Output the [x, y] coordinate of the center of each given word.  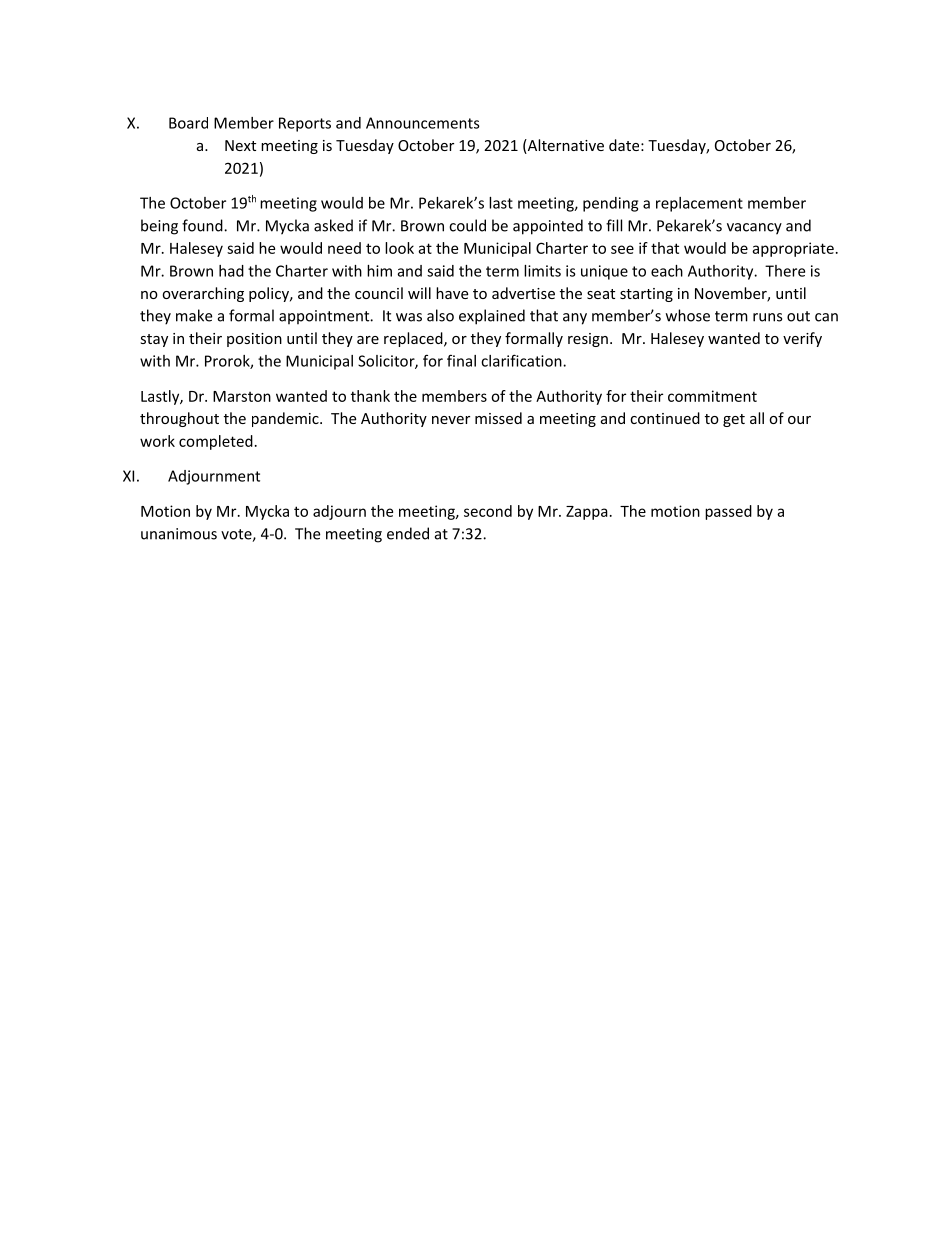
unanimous [179, 534]
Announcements [423, 123]
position [254, 340]
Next [240, 145]
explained [492, 317]
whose [688, 315]
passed [728, 512]
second [488, 511]
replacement [699, 204]
